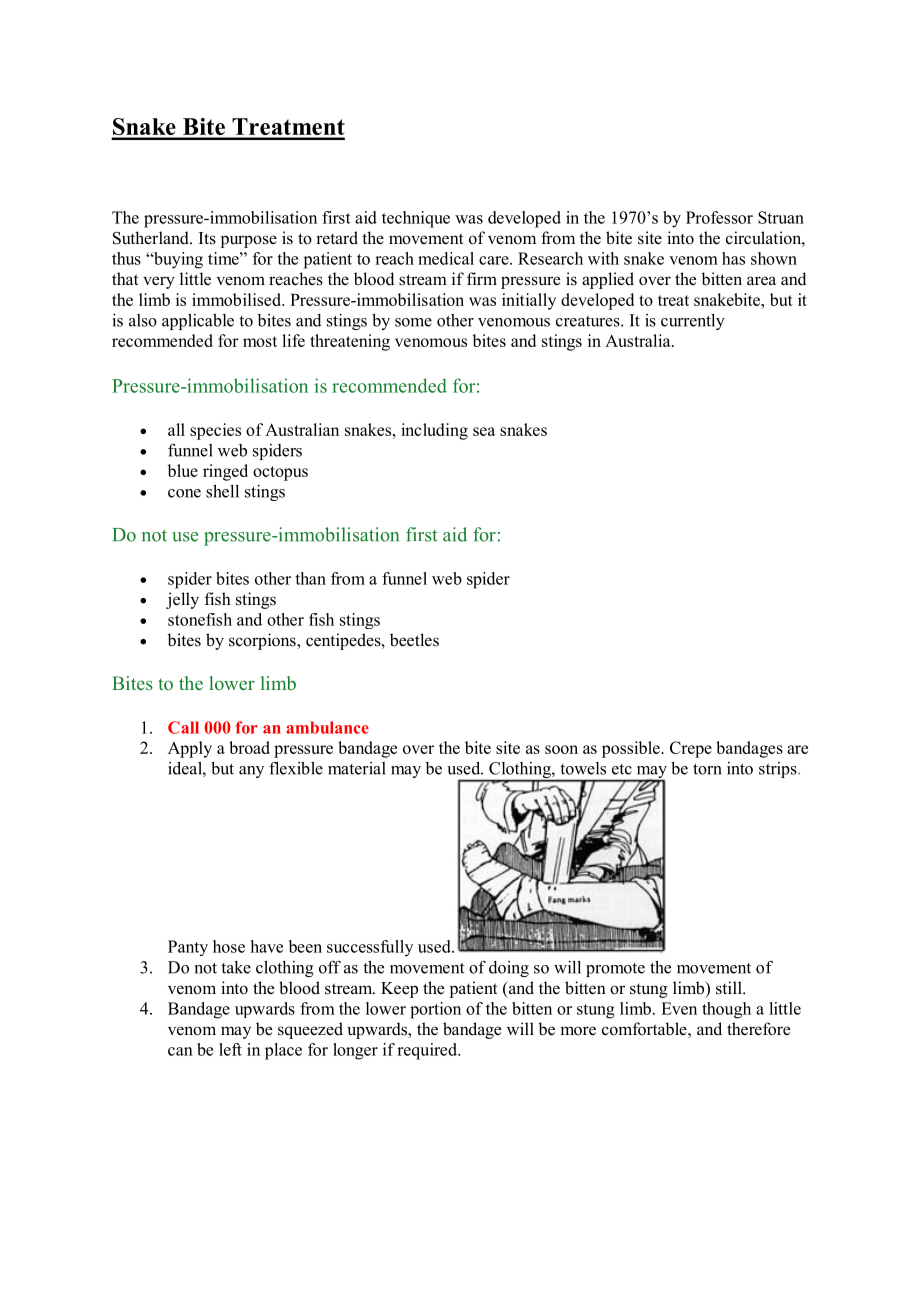 This document has width=924, height=1307. I want to click on medical, so click(446, 258).
